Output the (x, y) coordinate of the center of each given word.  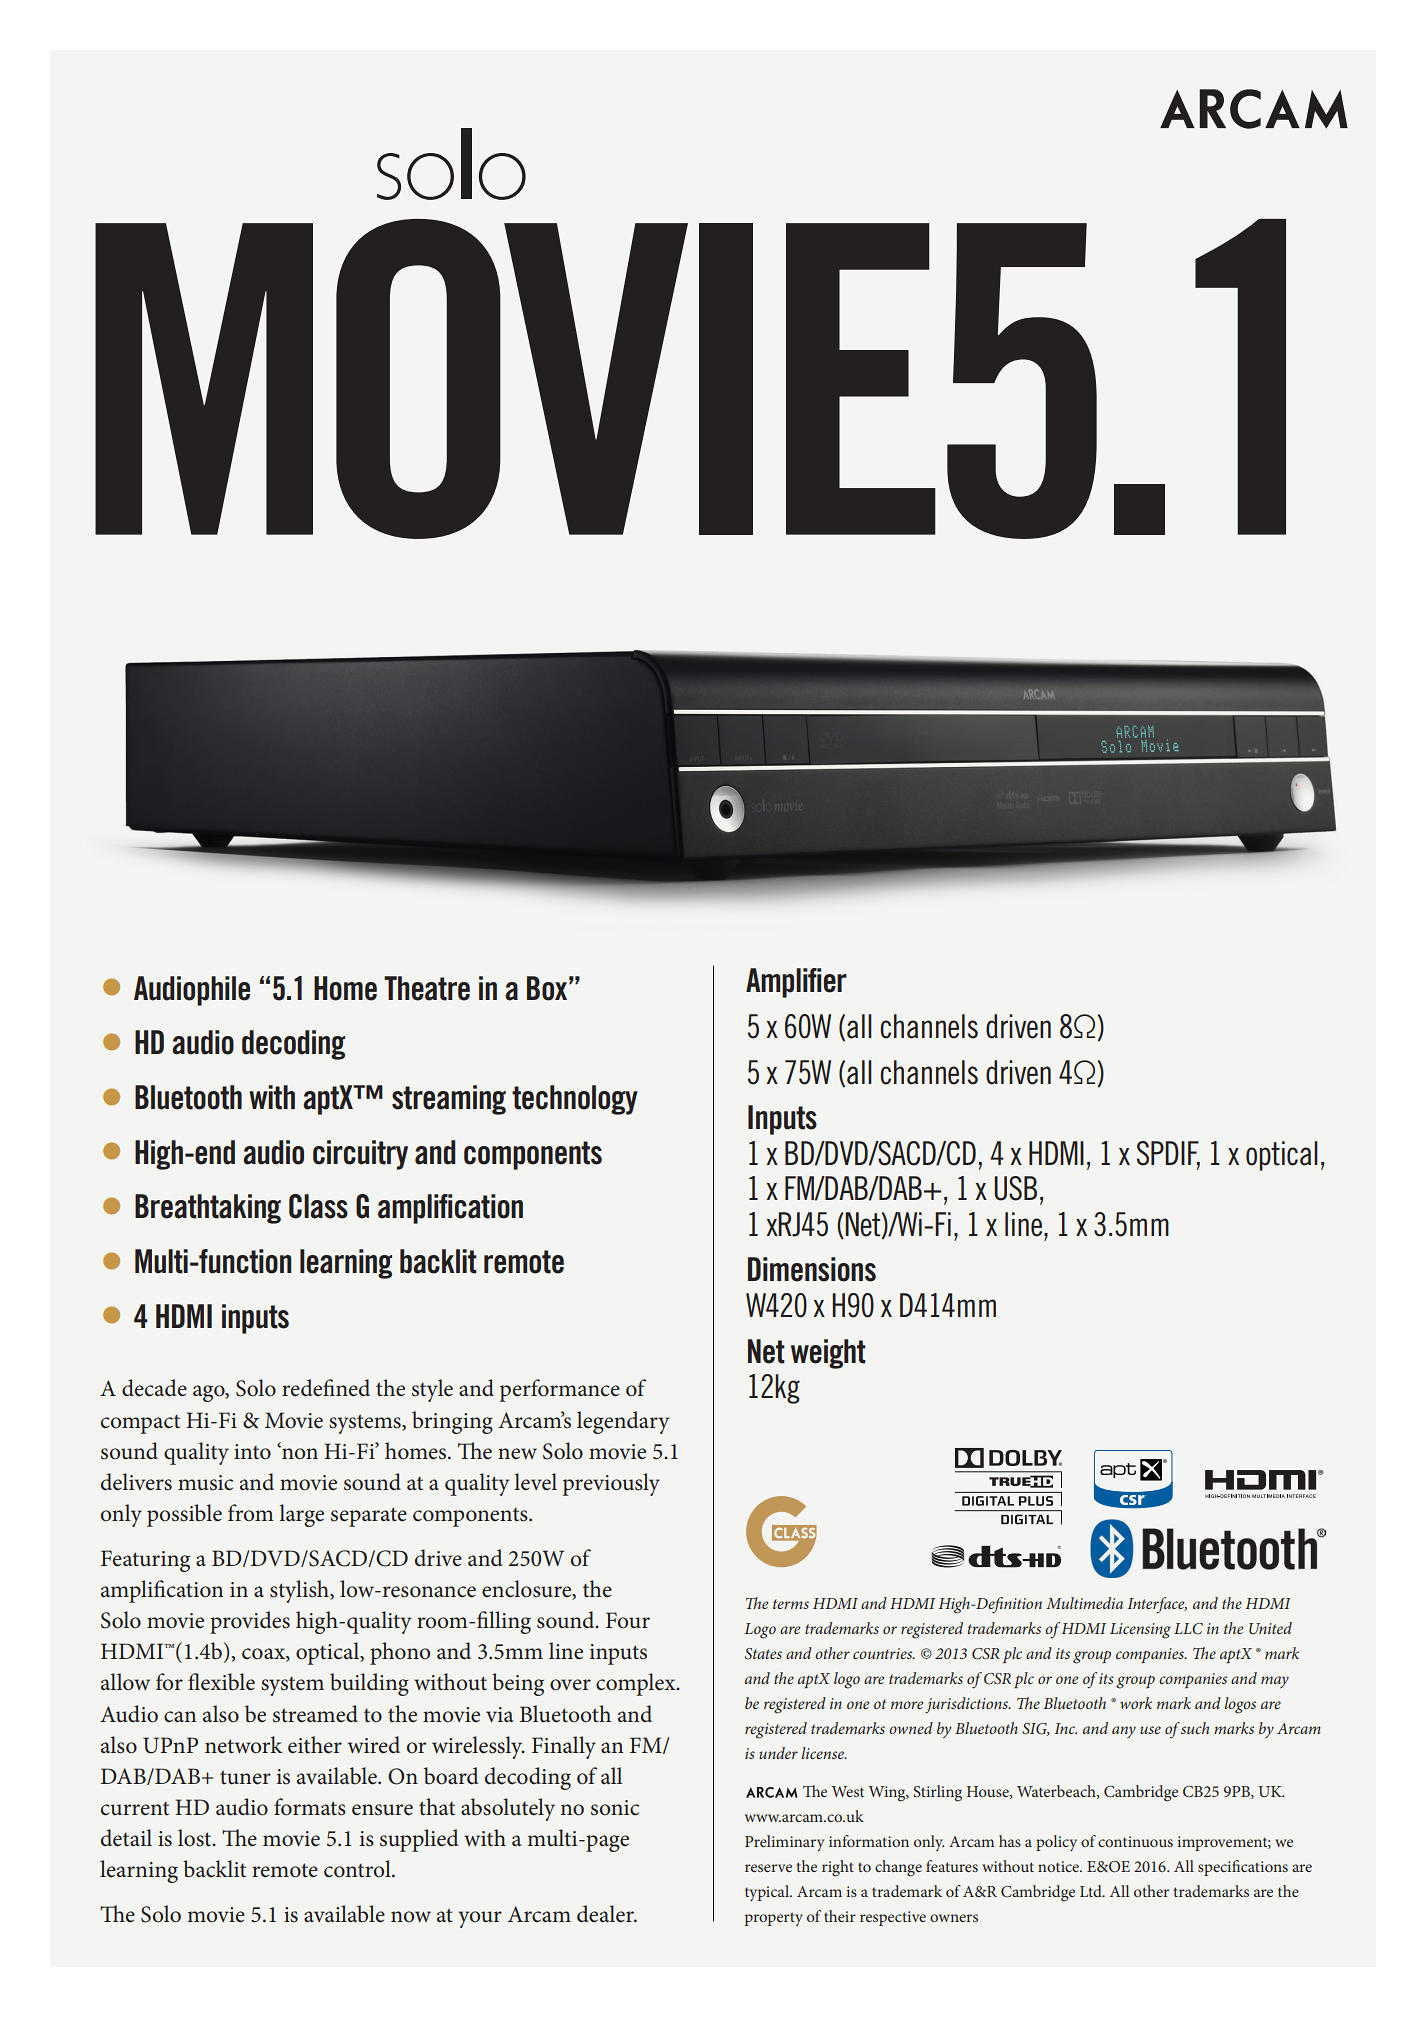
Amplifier (796, 983)
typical (768, 1893)
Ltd (1092, 1891)
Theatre (427, 988)
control (358, 1869)
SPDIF (1168, 1154)
